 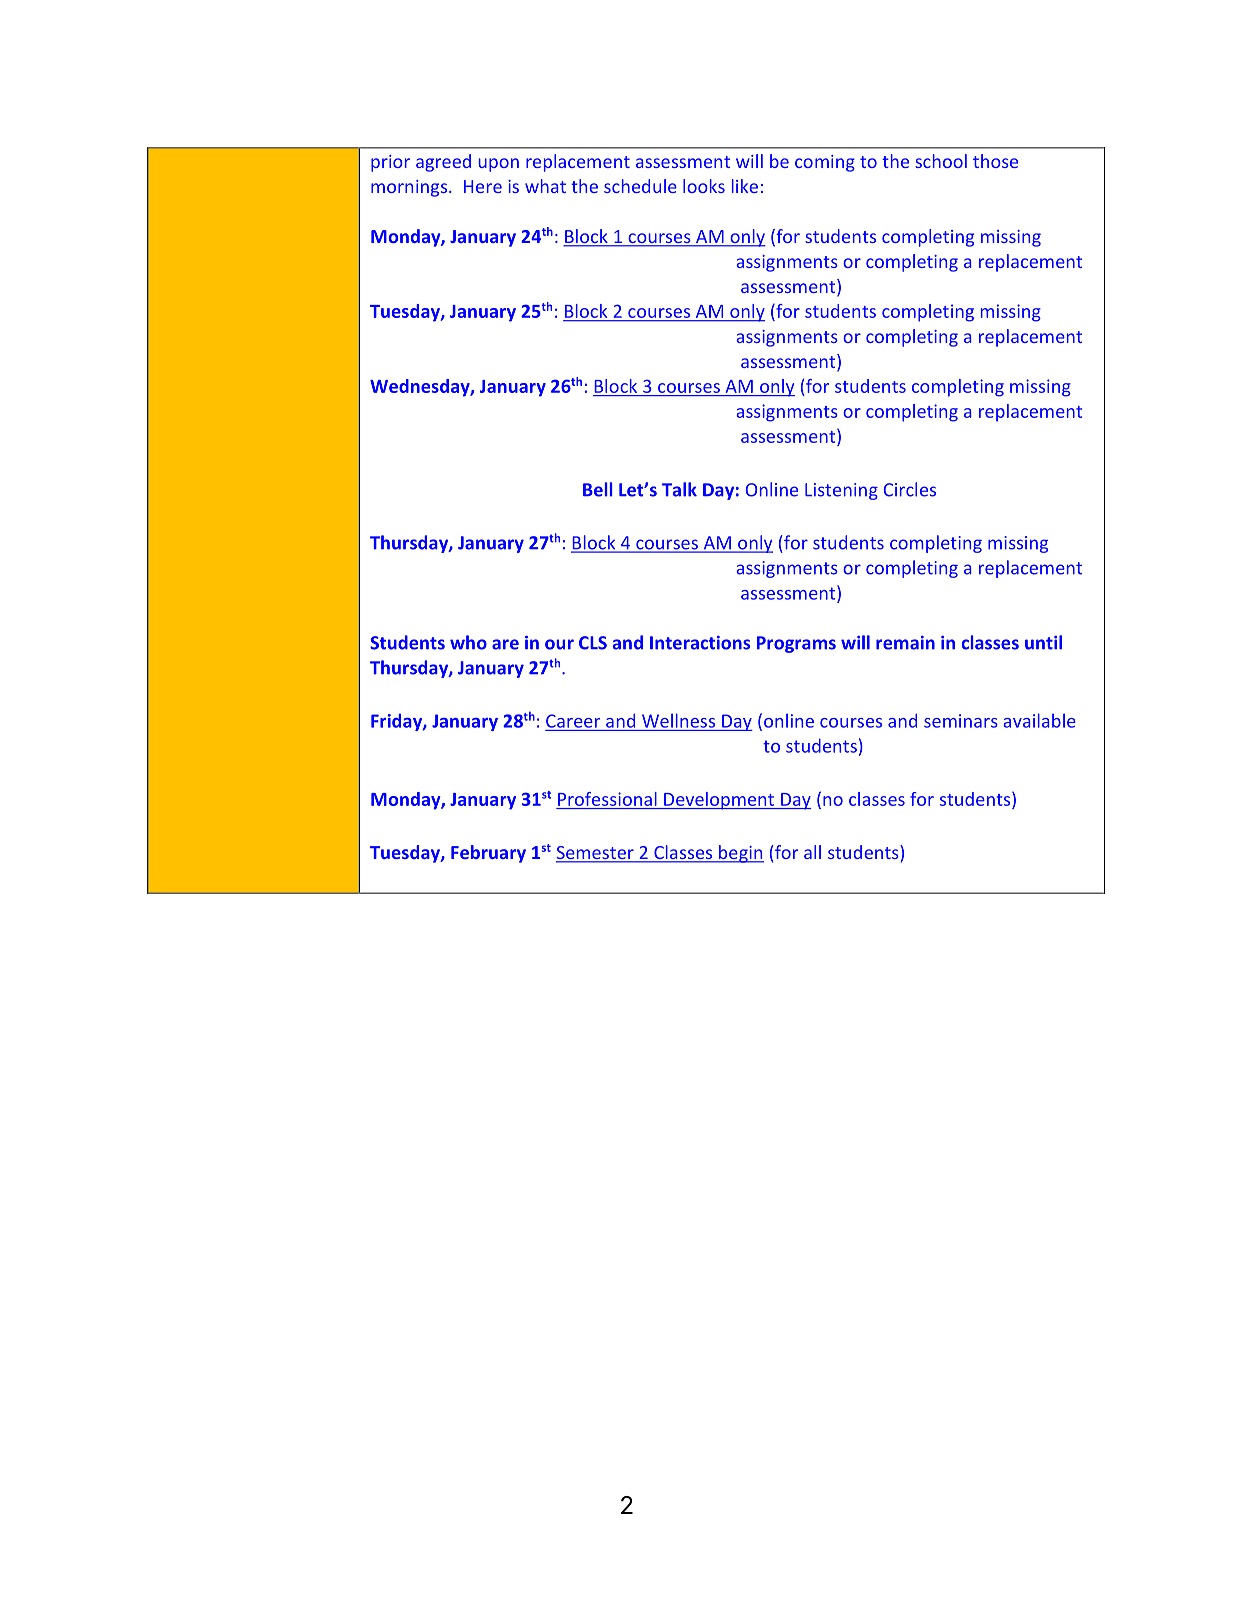 I want to click on Here, so click(x=483, y=186).
